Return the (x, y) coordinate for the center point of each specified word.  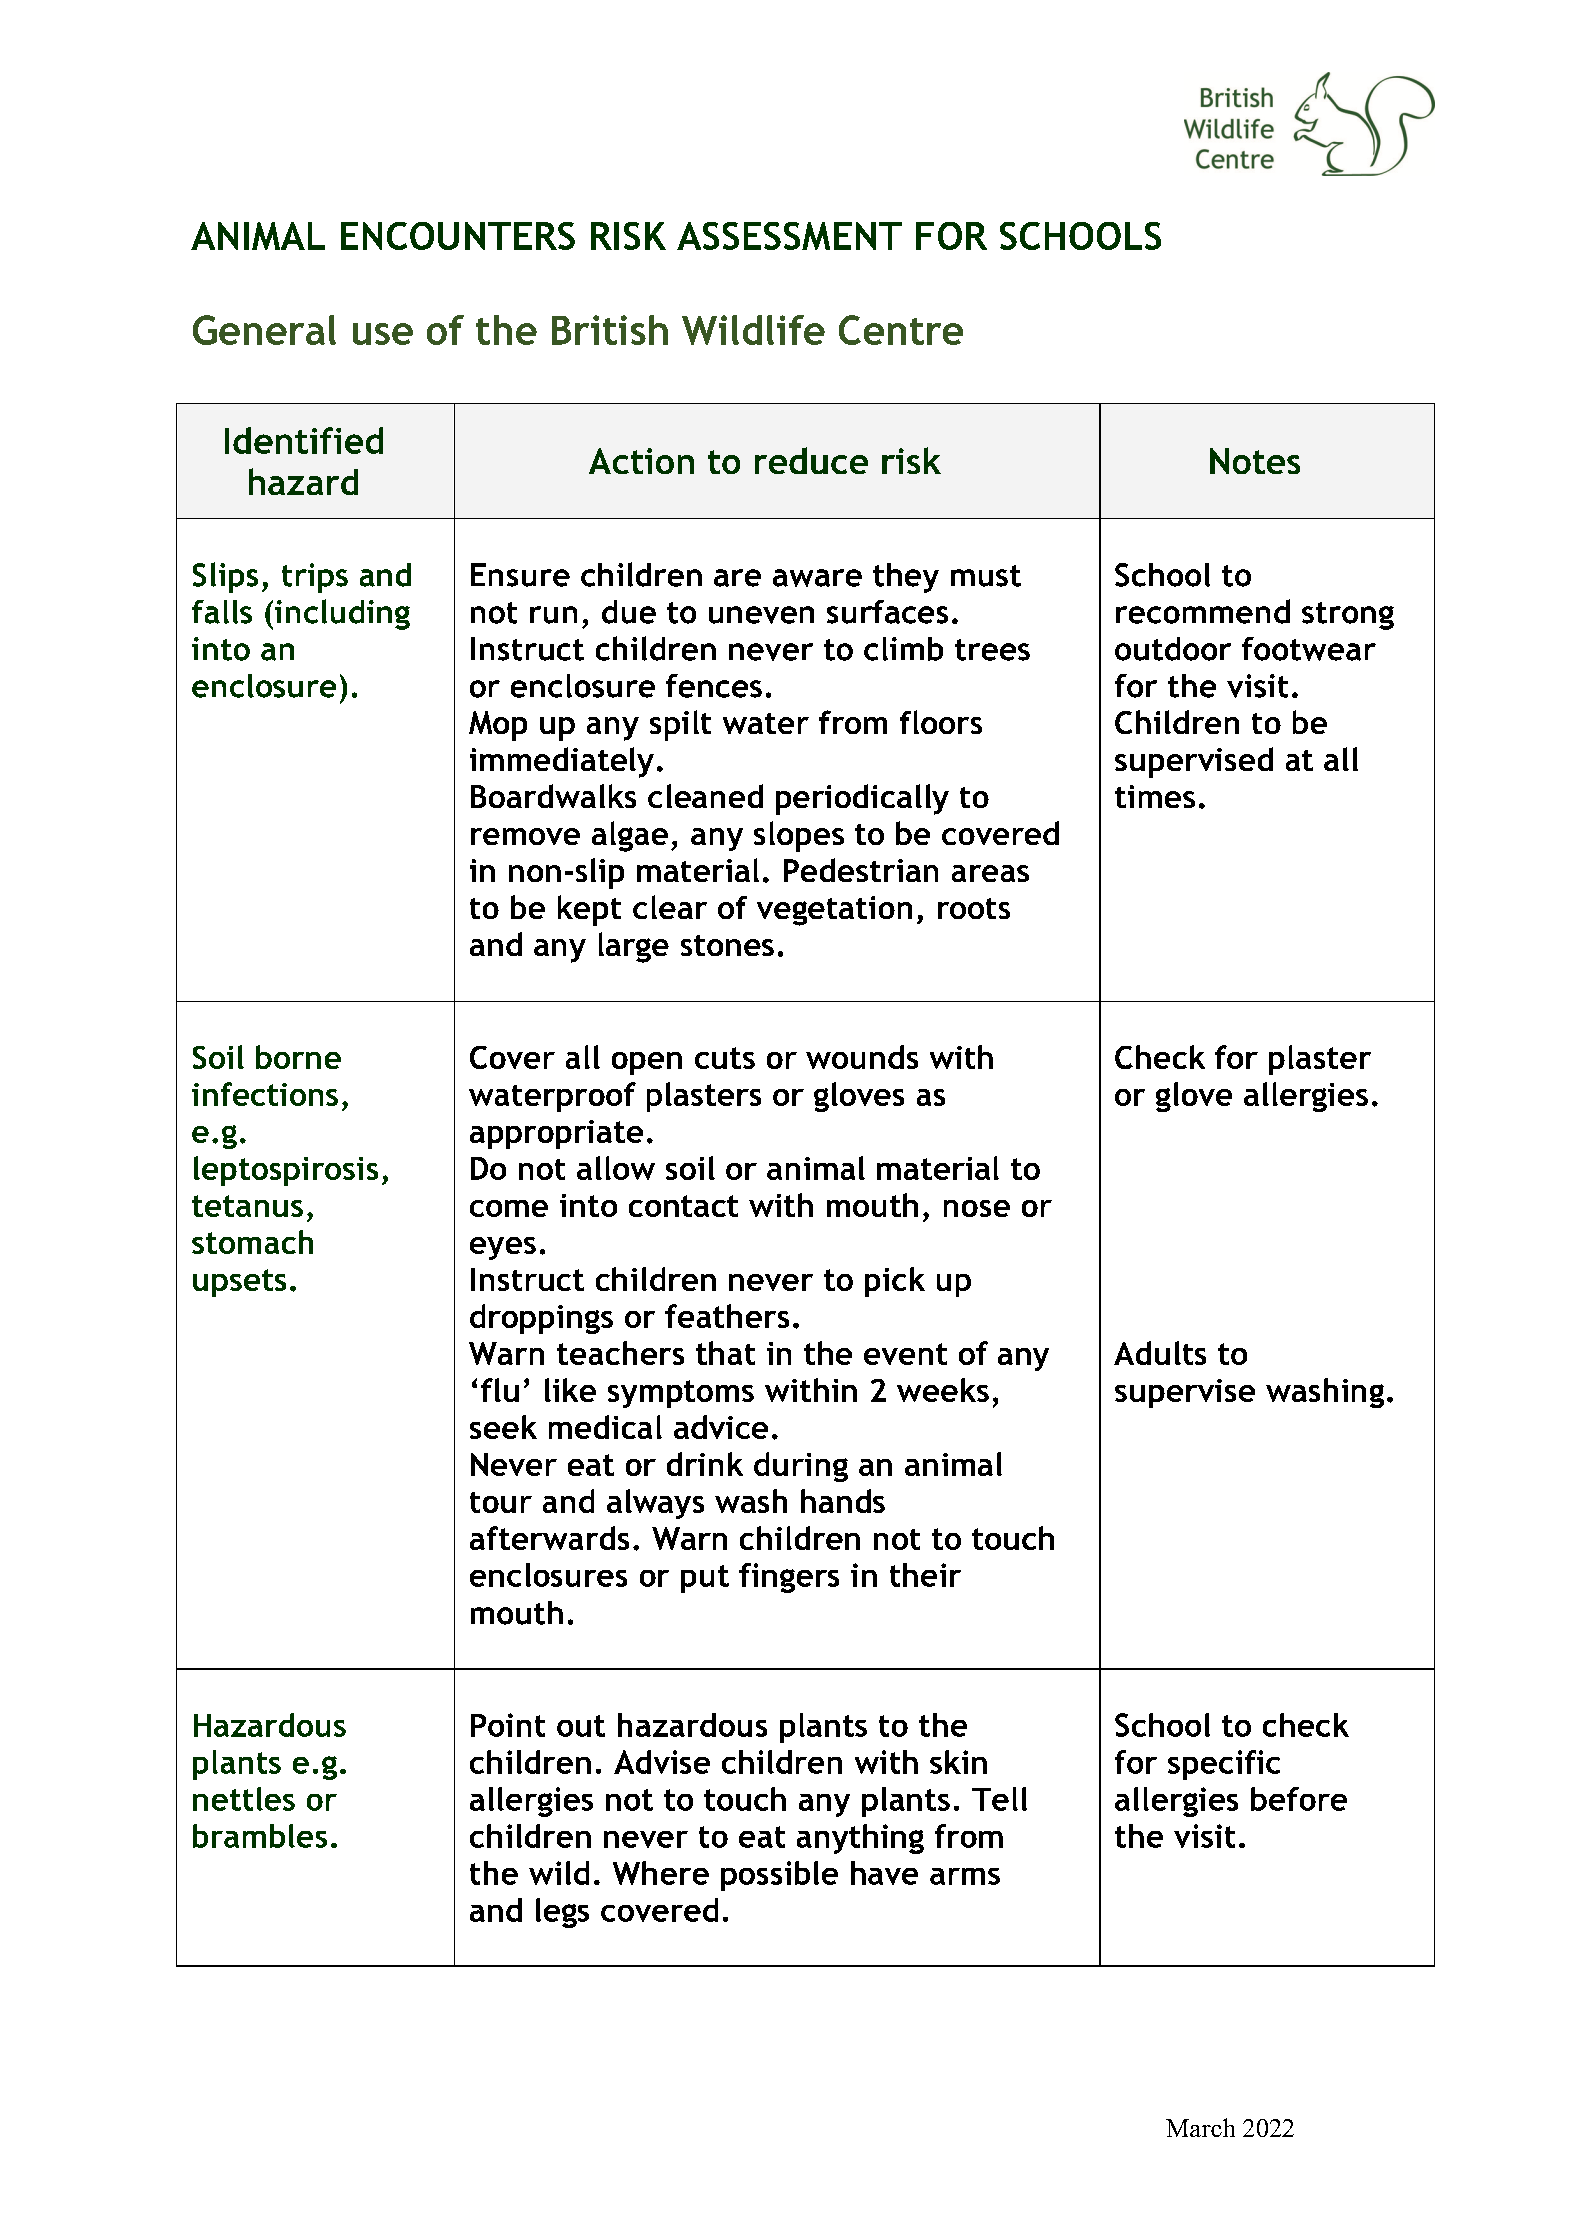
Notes (1255, 461)
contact (683, 1206)
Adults (1160, 1353)
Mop (498, 726)
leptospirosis (286, 1171)
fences (714, 686)
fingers (789, 1578)
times (1155, 796)
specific (1224, 1765)
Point (508, 1725)
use (383, 334)
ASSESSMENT (789, 236)
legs (562, 1913)
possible (779, 1876)
